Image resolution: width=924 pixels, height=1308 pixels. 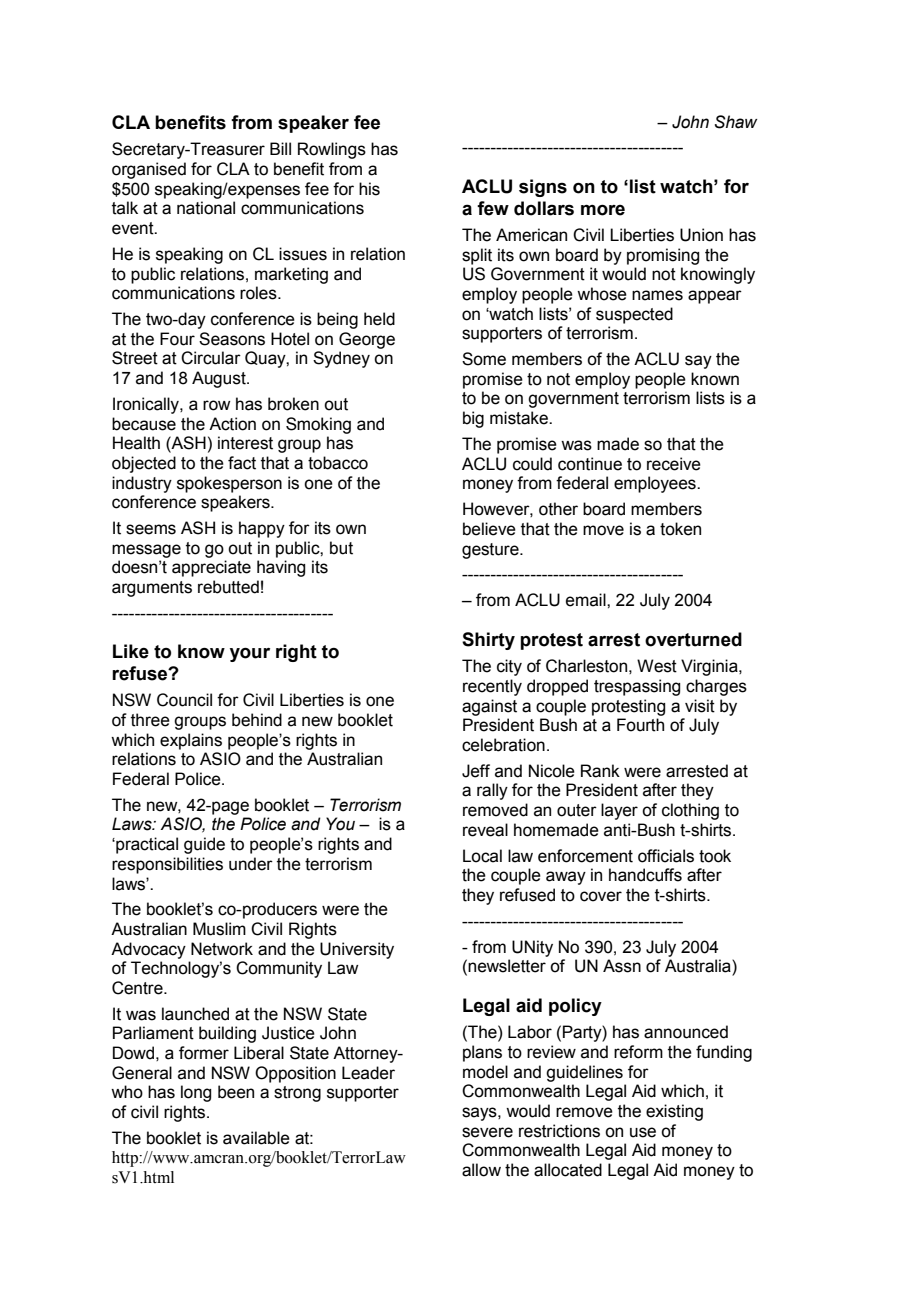 What do you see at coordinates (489, 529) in the screenshot?
I see `believe` at bounding box center [489, 529].
